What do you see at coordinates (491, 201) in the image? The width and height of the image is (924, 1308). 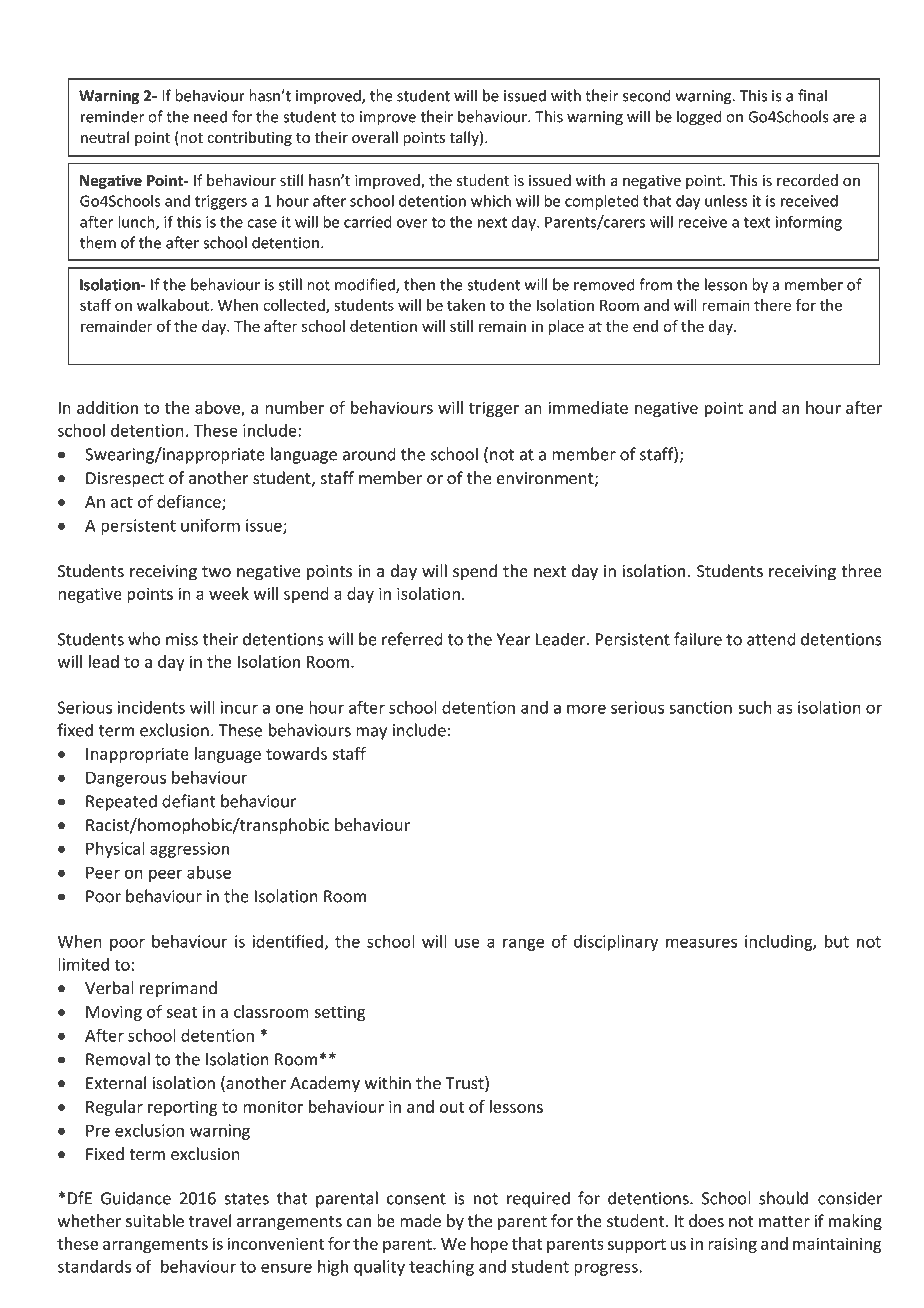 I see `which` at bounding box center [491, 201].
